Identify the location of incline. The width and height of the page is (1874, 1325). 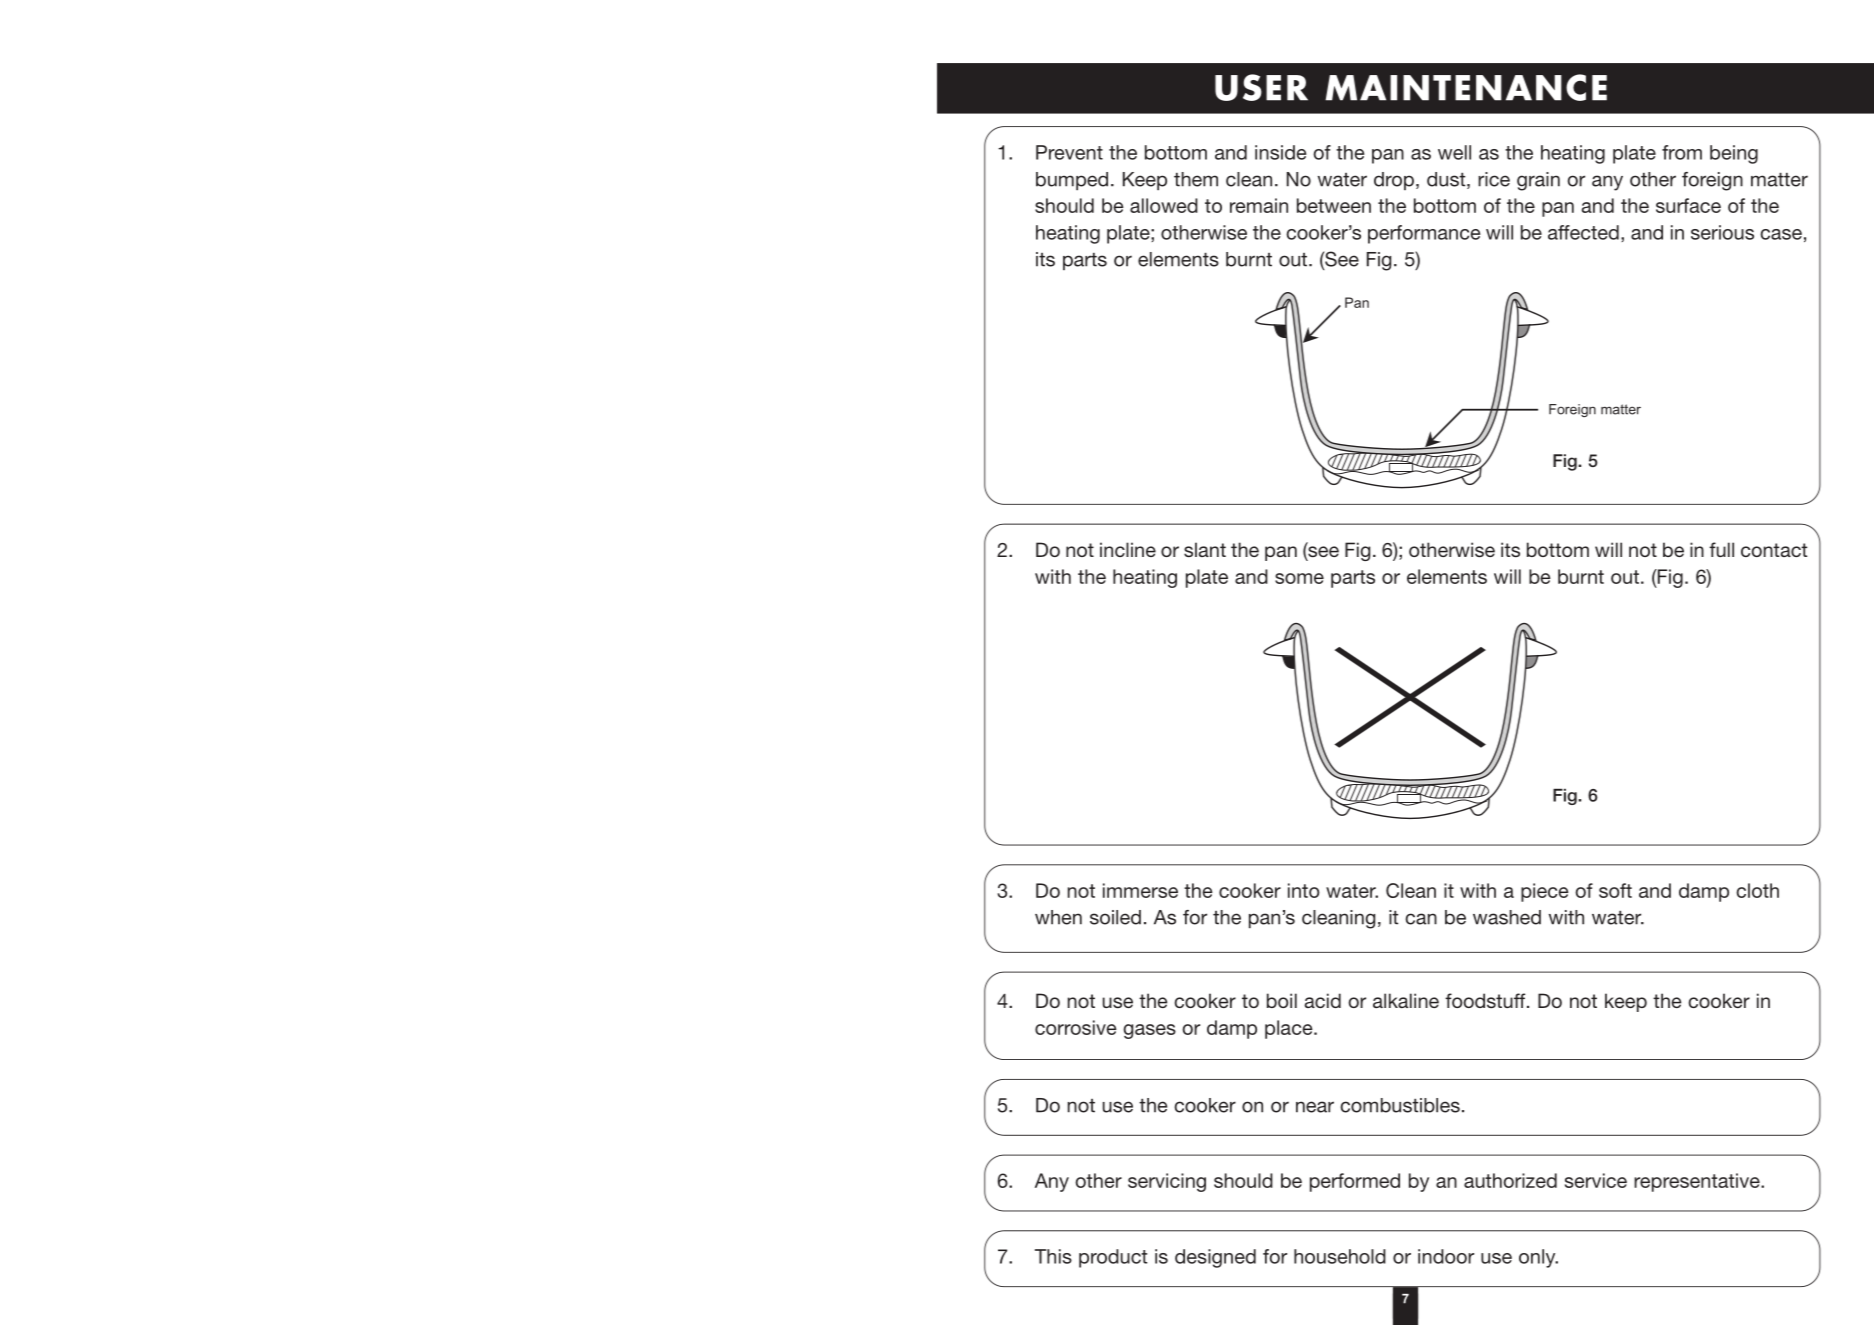
(1128, 549).
